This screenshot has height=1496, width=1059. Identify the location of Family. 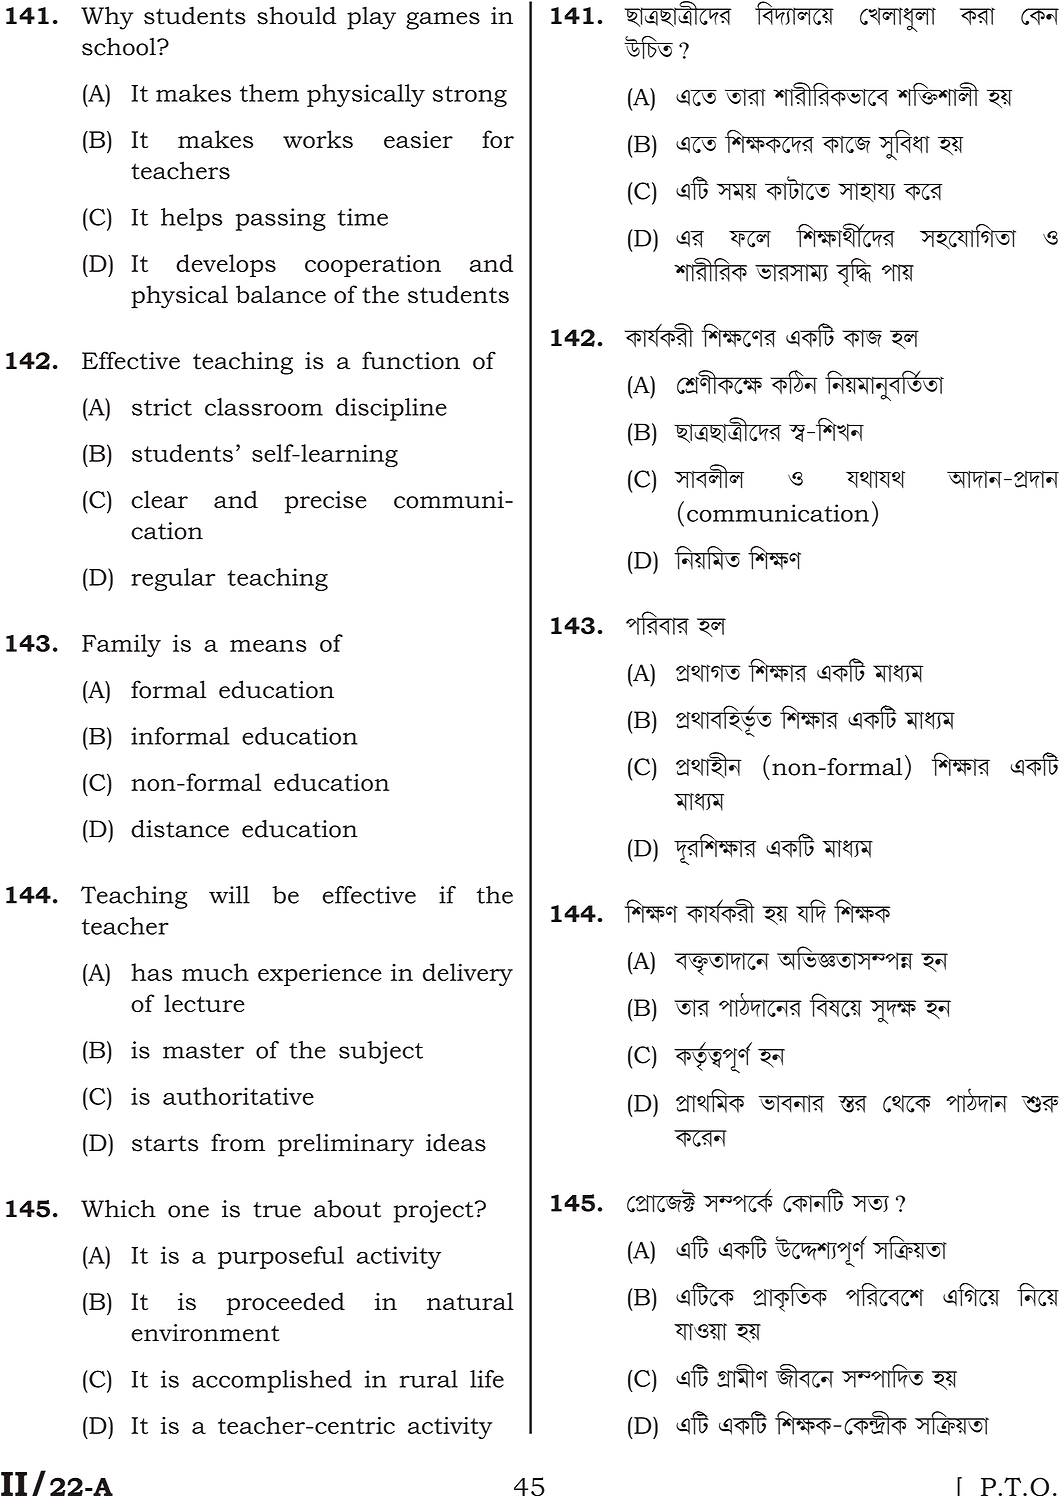
(121, 645).
